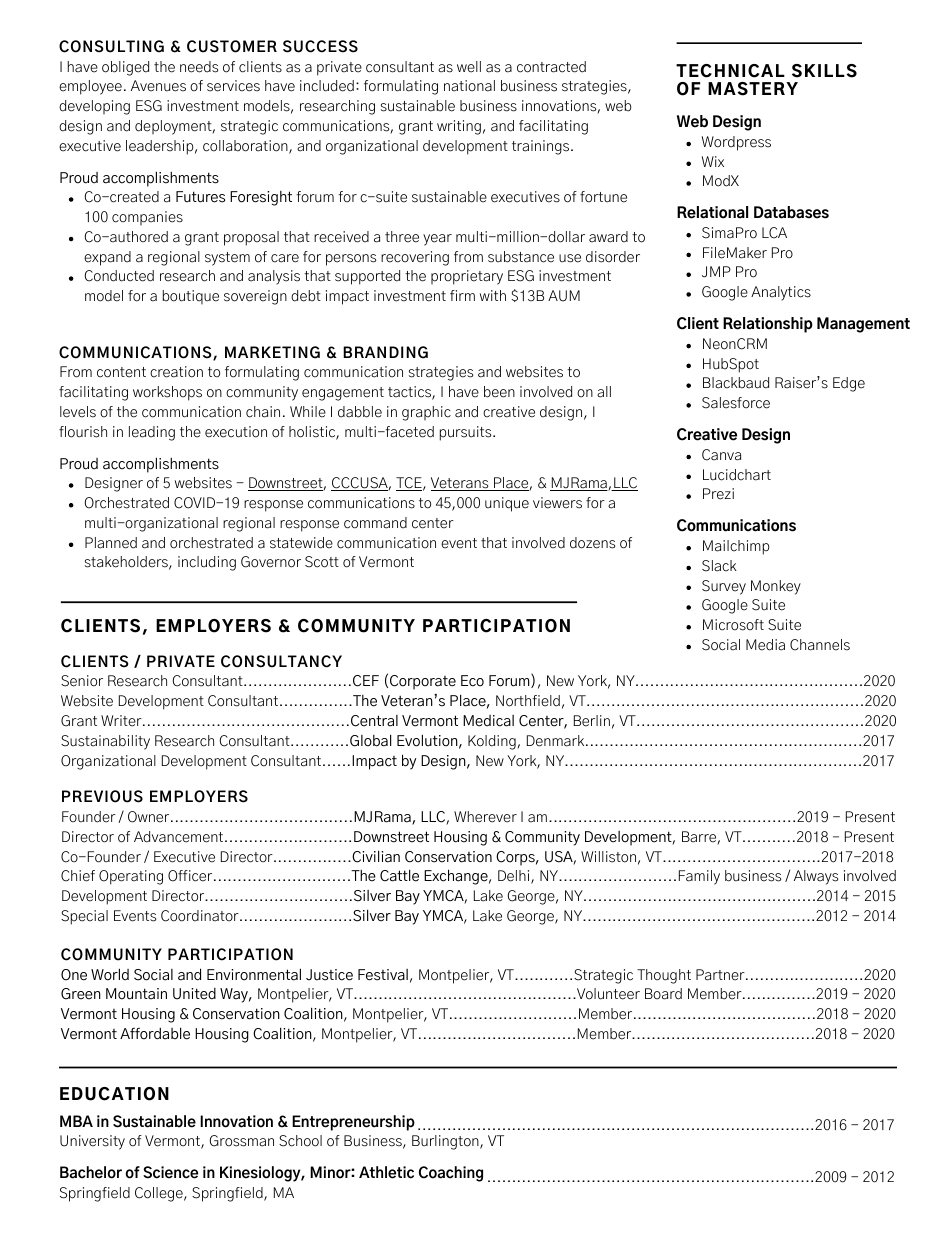 The width and height of the screenshot is (952, 1233). What do you see at coordinates (170, 1172) in the screenshot?
I see `Science` at bounding box center [170, 1172].
